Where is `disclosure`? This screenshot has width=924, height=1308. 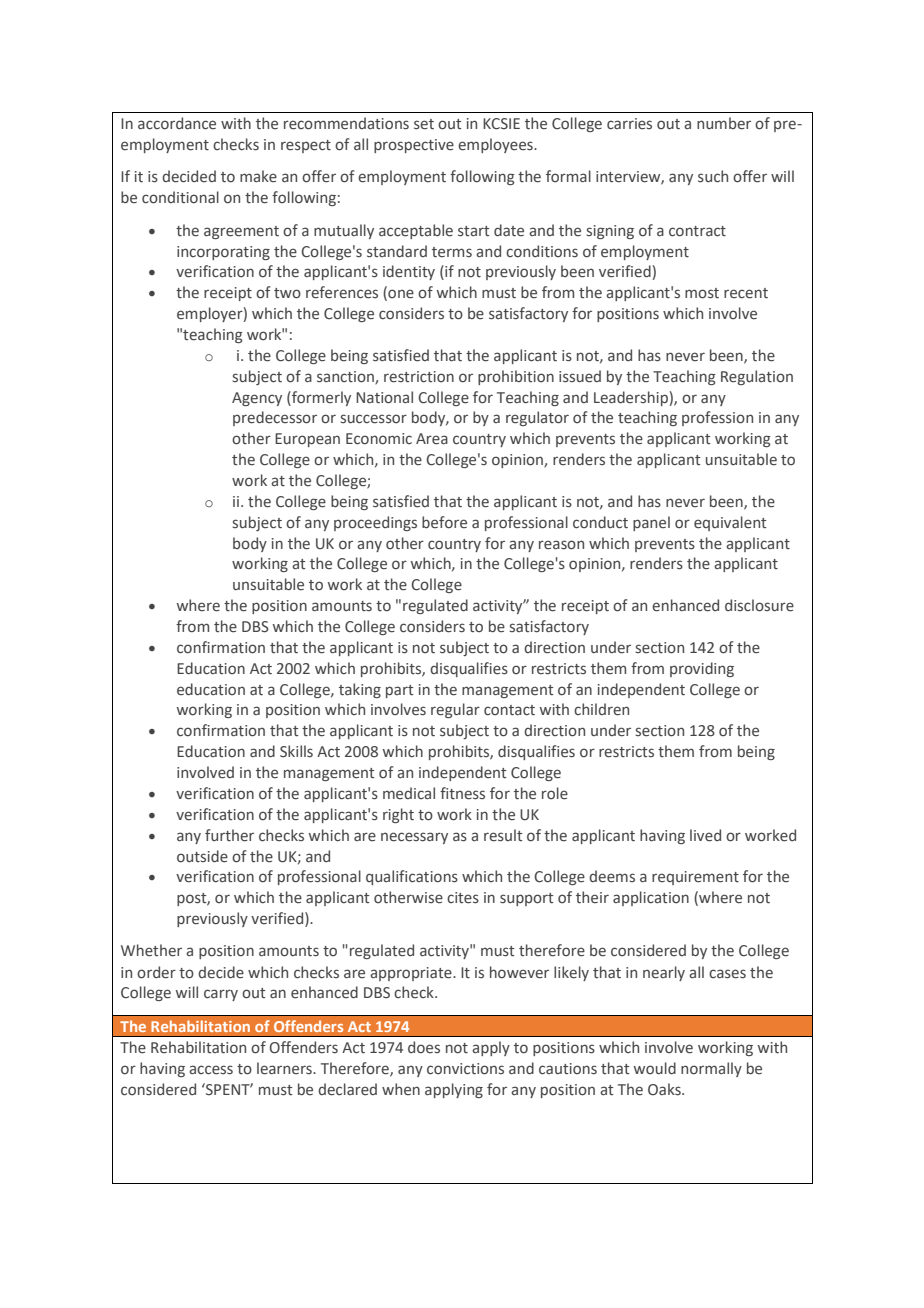
disclosure is located at coordinates (759, 605).
